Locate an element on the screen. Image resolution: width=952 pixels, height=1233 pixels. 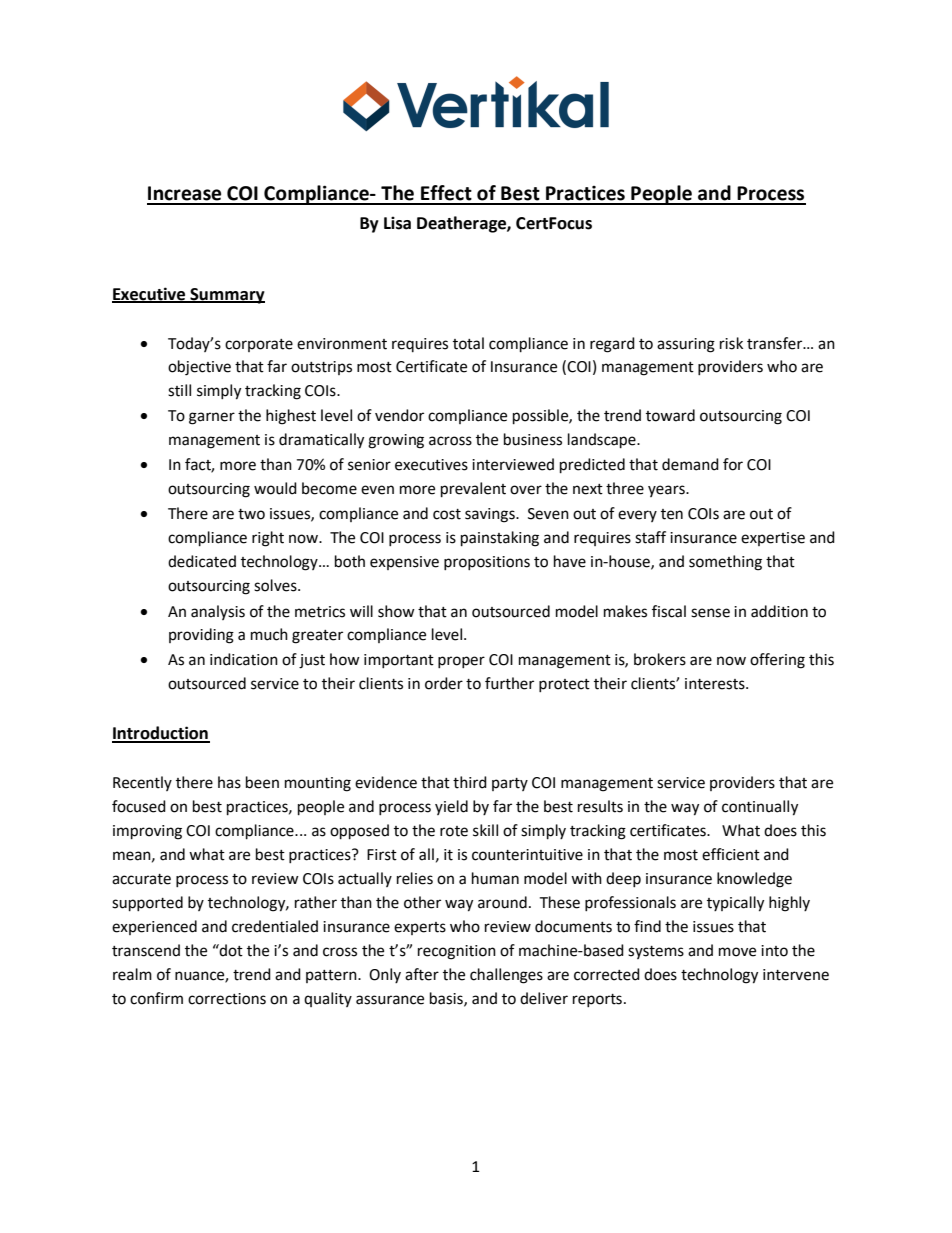
show is located at coordinates (396, 611).
